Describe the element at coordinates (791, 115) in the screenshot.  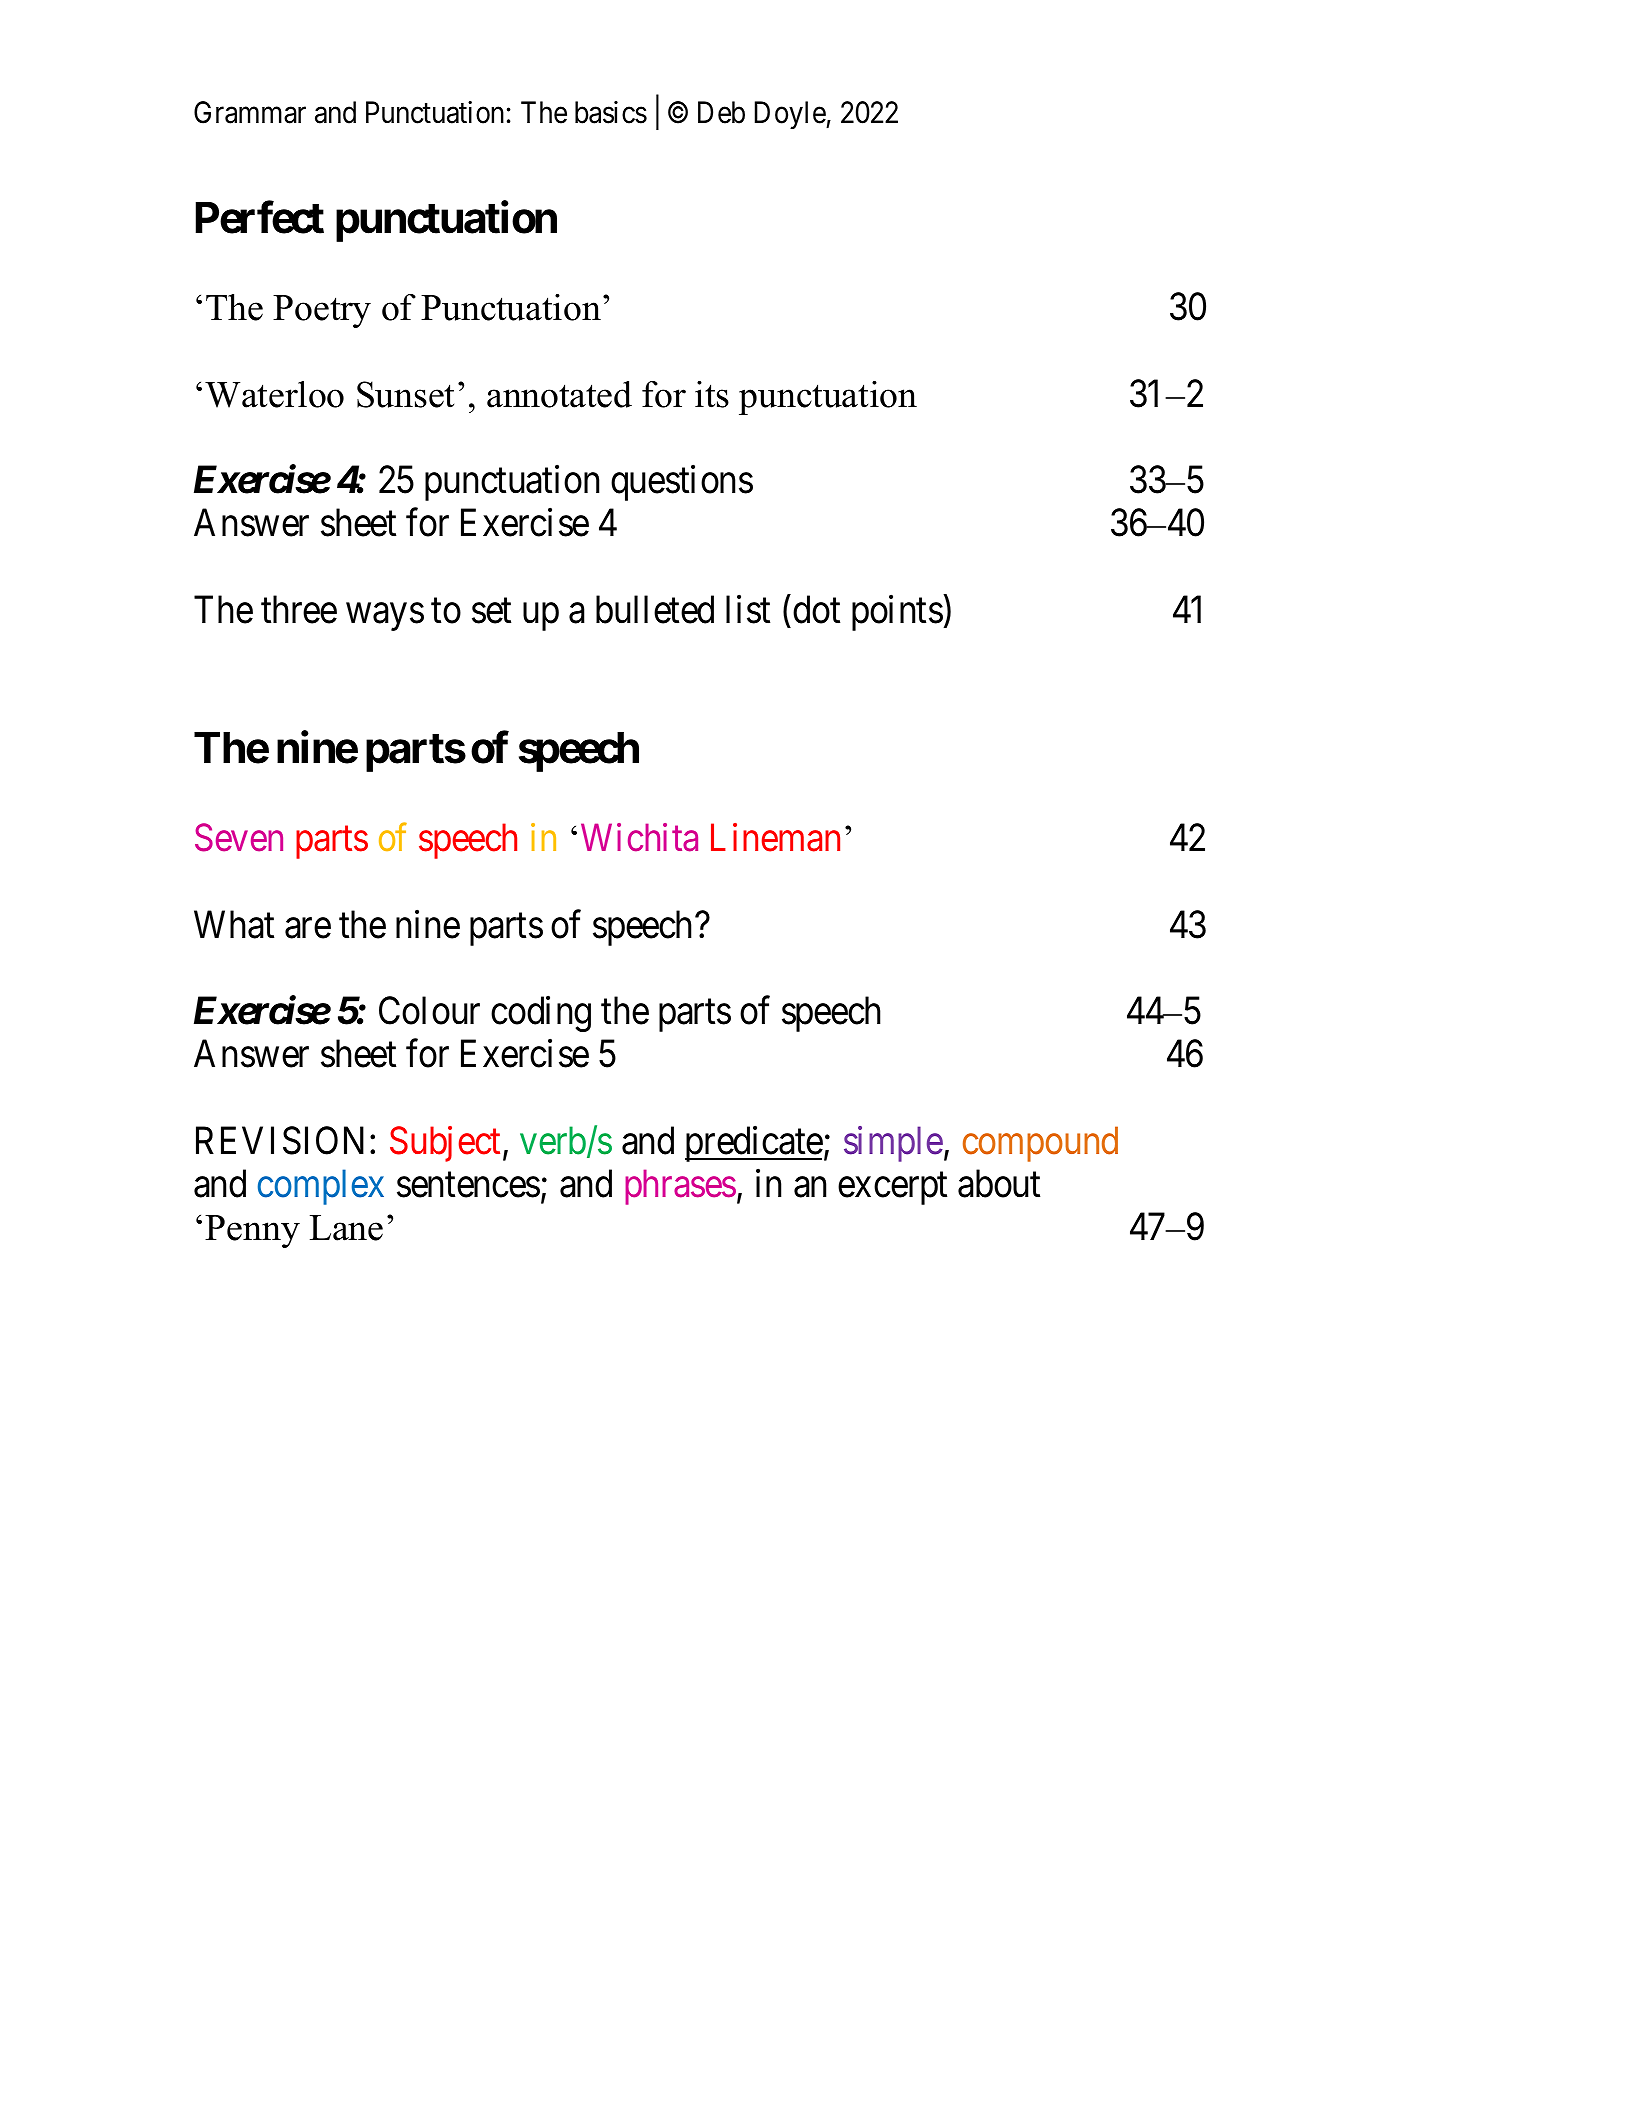
I see `Doyle` at that location.
